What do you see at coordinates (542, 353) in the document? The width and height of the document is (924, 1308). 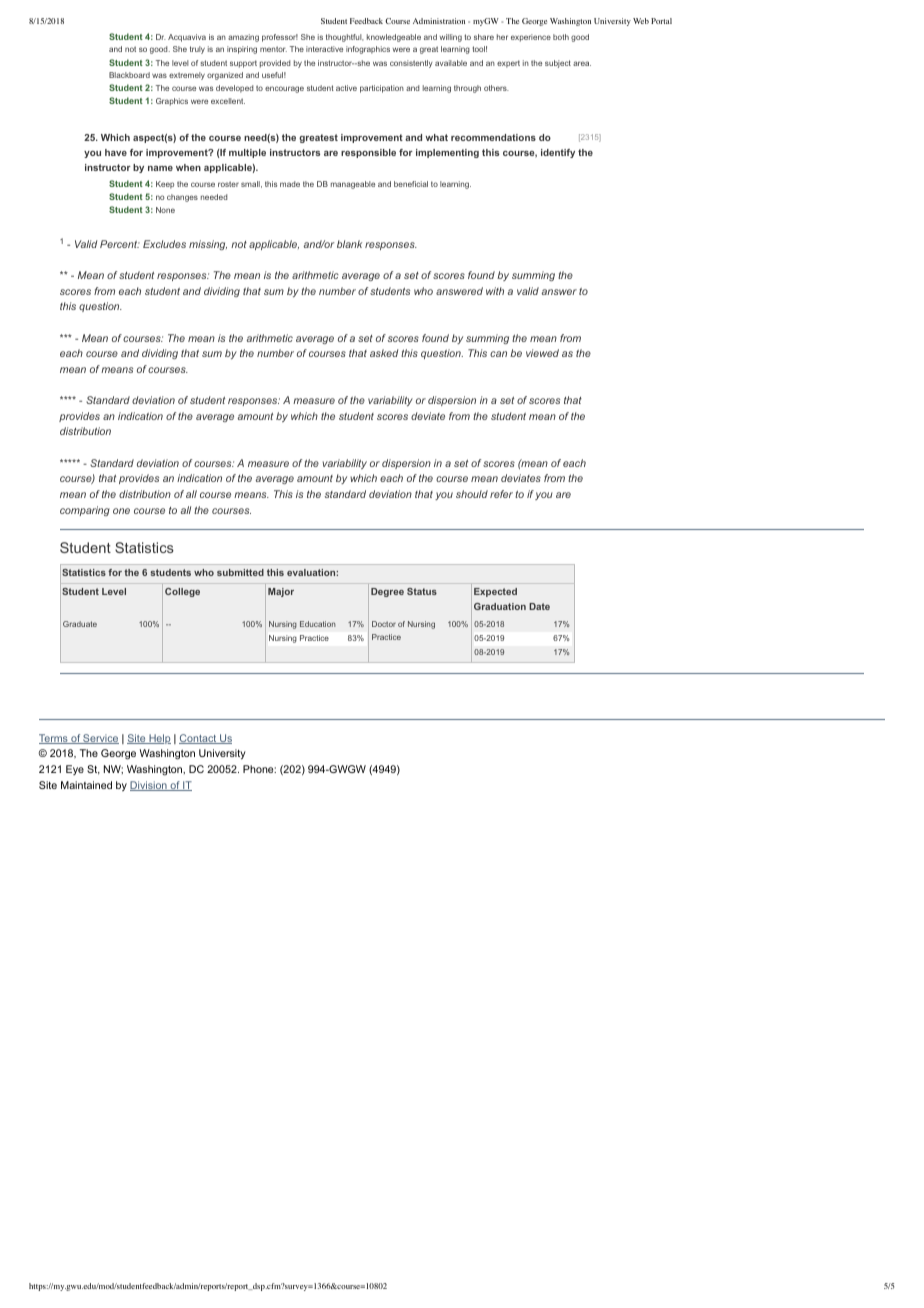 I see `viewed` at bounding box center [542, 353].
